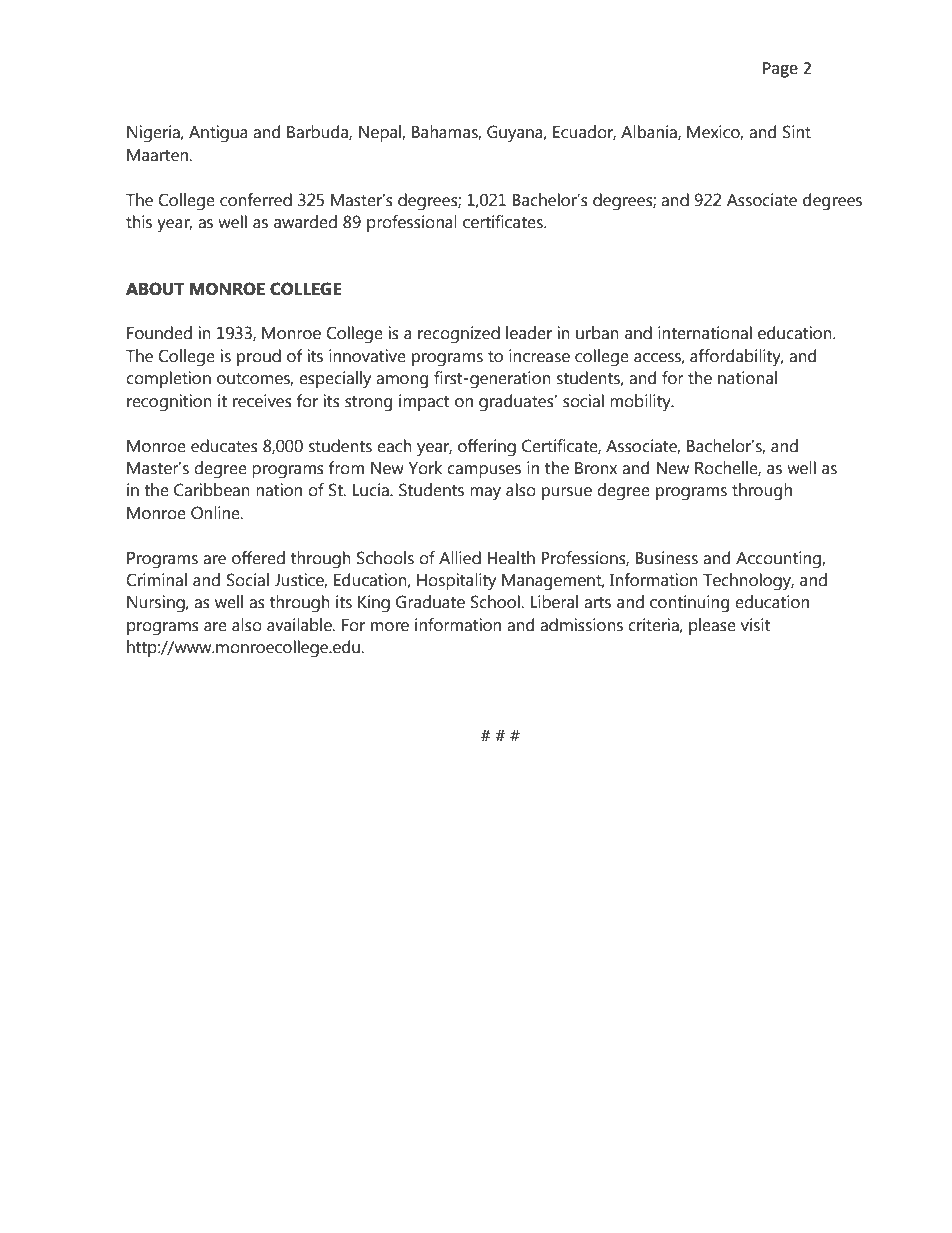 This screenshot has height=1233, width=952. Describe the element at coordinates (456, 582) in the screenshot. I see `Hospitality` at that location.
